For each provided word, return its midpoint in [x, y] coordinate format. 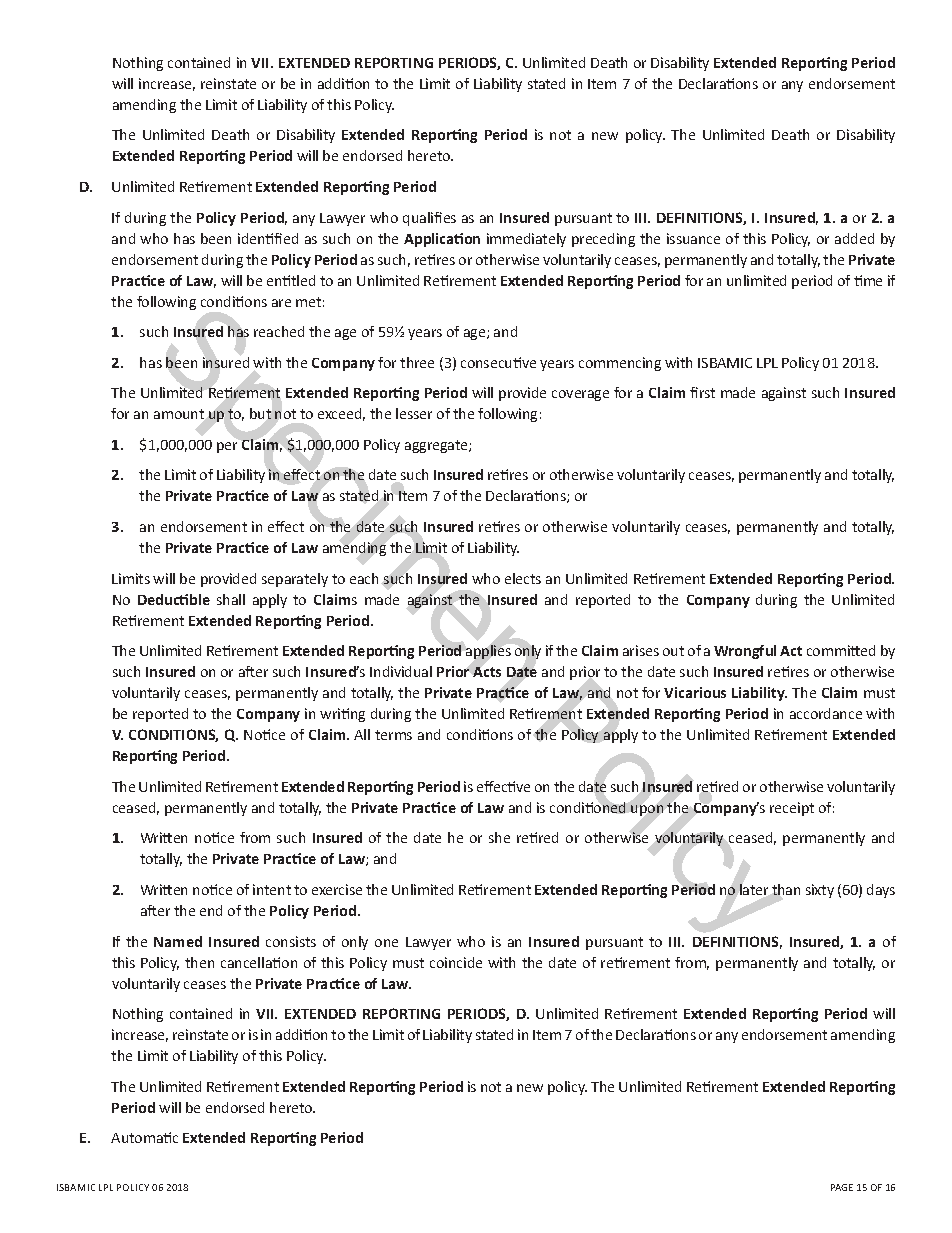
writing [342, 715]
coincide [456, 962]
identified [268, 238]
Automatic [144, 1137]
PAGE [842, 1187]
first [702, 392]
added [854, 238]
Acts [487, 672]
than [786, 889]
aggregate [437, 446]
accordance [826, 713]
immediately [526, 240]
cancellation [259, 962]
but [260, 413]
